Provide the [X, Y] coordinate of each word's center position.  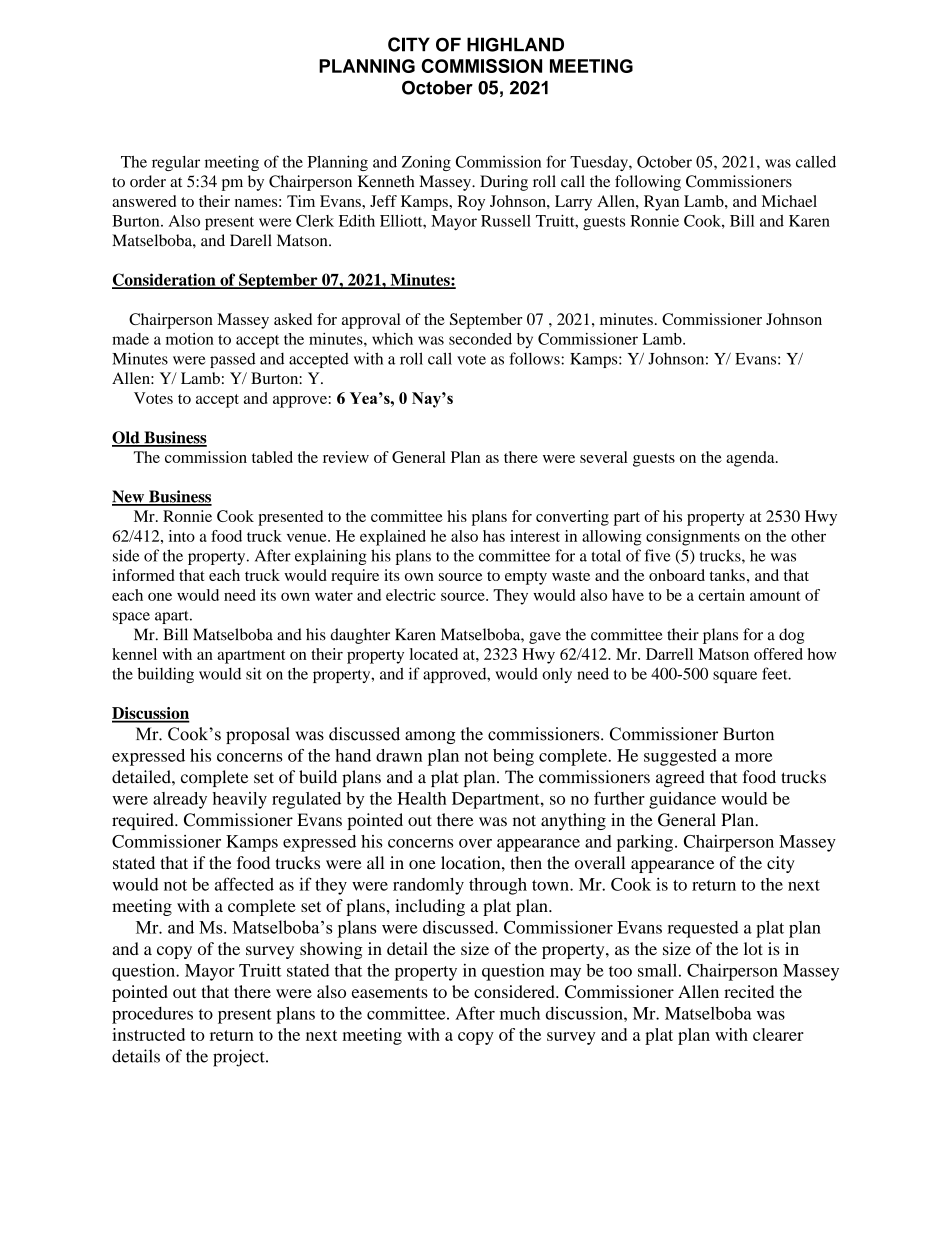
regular [176, 163]
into [182, 536]
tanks [727, 575]
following [648, 183]
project [240, 1058]
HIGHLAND [515, 44]
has [494, 536]
